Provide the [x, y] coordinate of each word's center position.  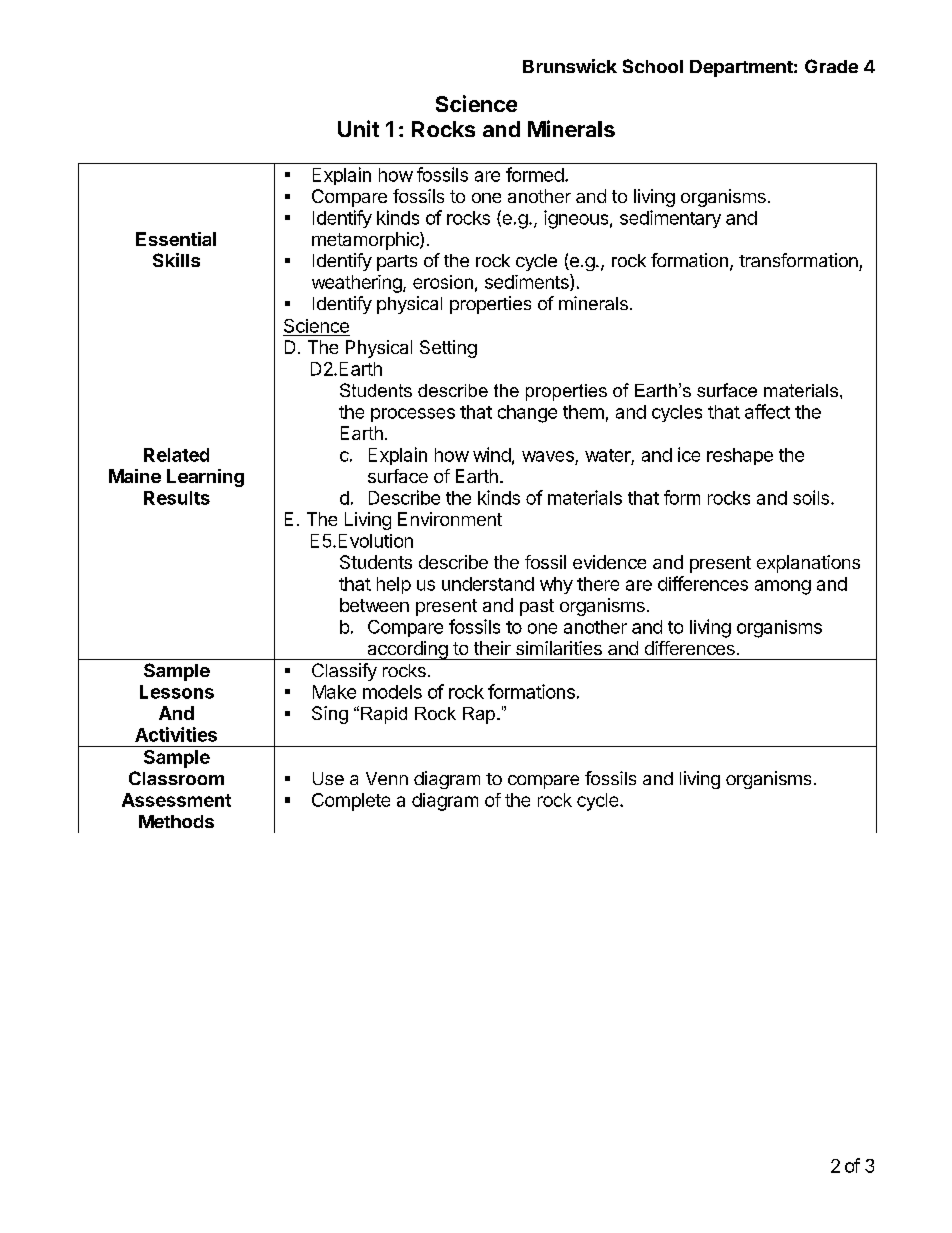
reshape [740, 456]
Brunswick [570, 66]
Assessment [176, 800]
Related [176, 455]
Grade [831, 66]
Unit [358, 128]
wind [492, 454]
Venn [387, 778]
